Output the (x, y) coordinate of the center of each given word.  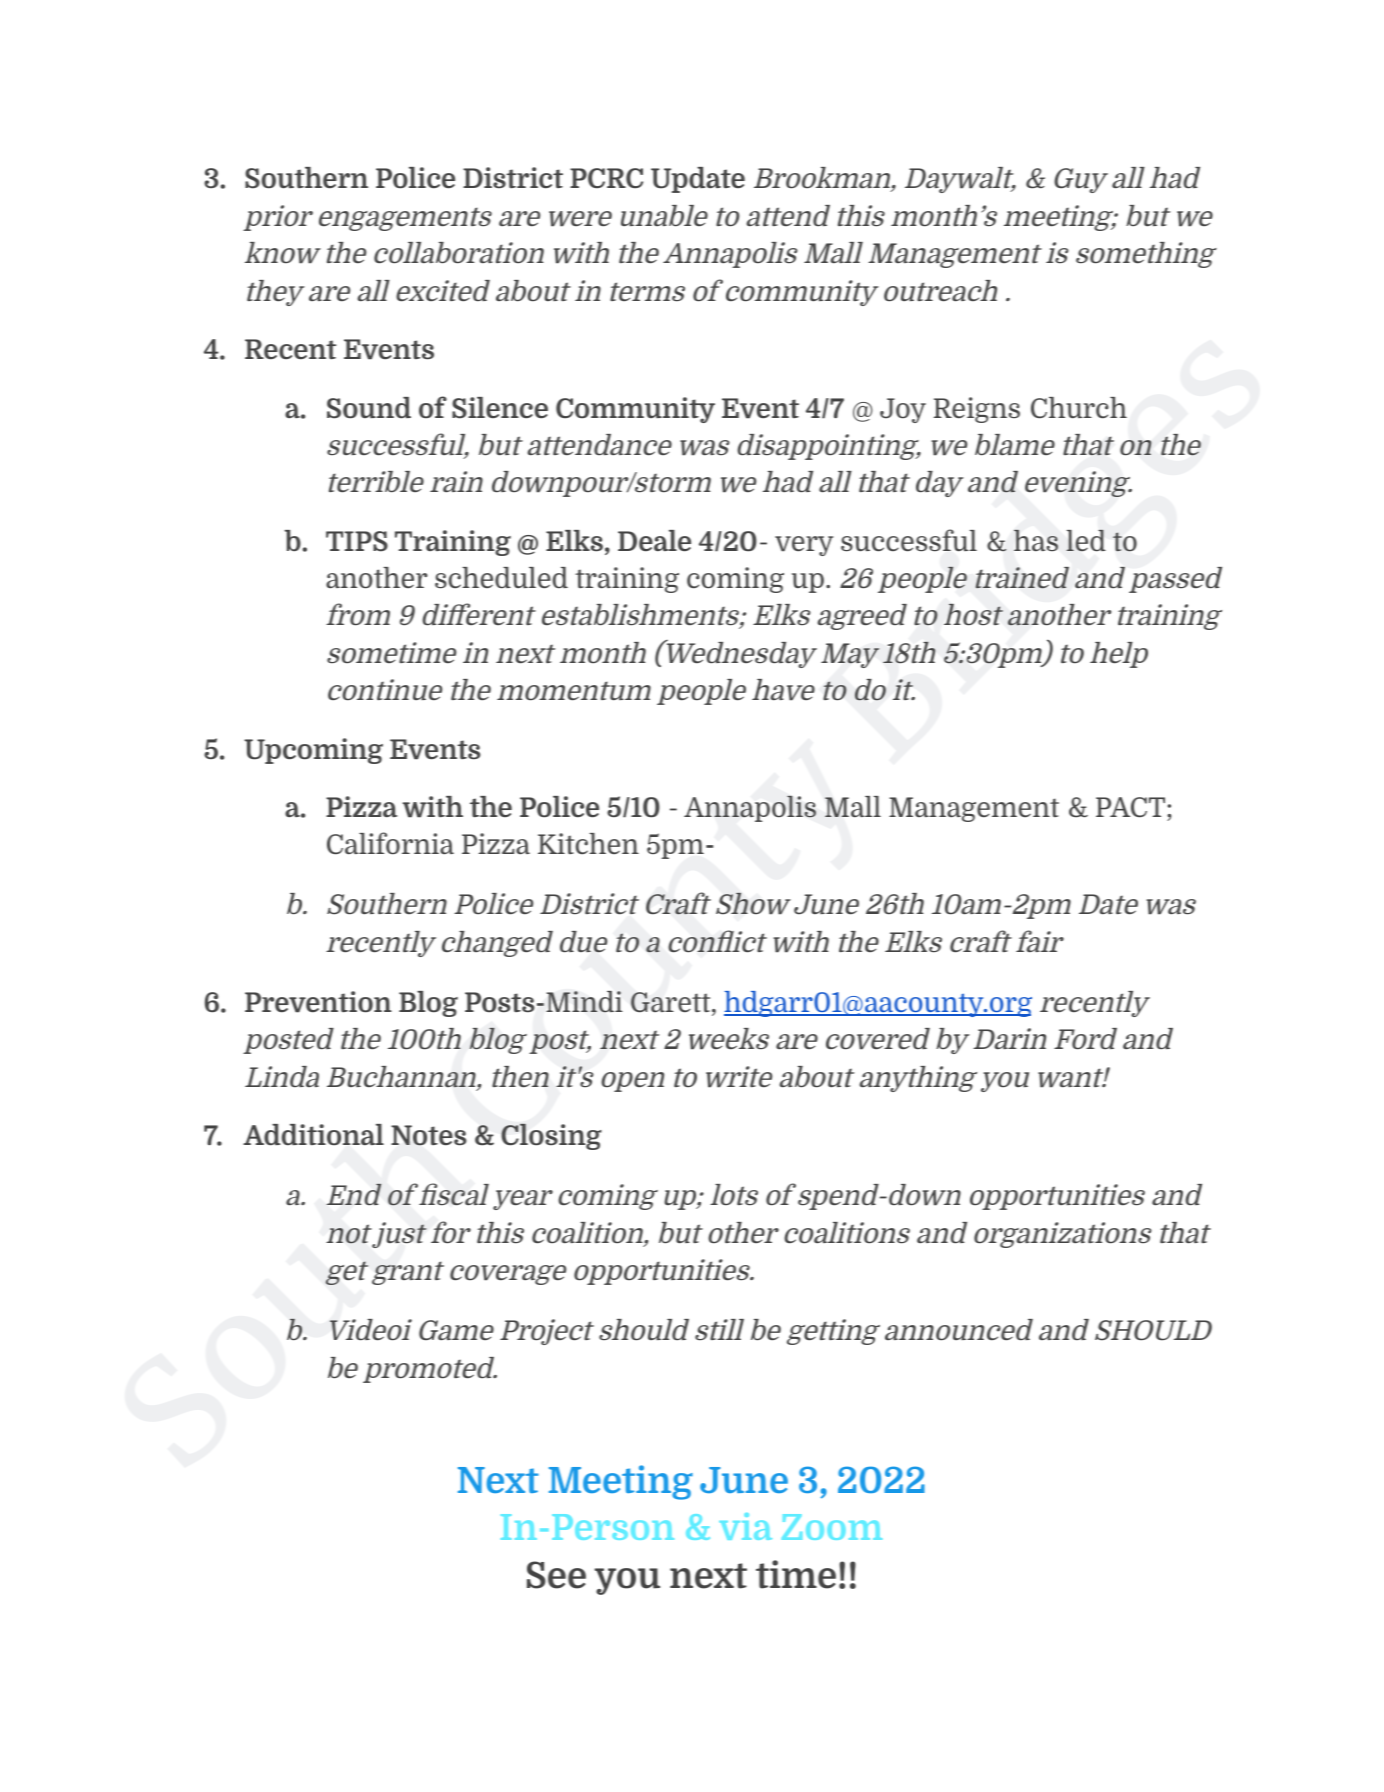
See (556, 1575)
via (745, 1526)
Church (1079, 408)
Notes (429, 1135)
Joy (903, 410)
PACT (1132, 807)
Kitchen (588, 843)
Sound (369, 408)
